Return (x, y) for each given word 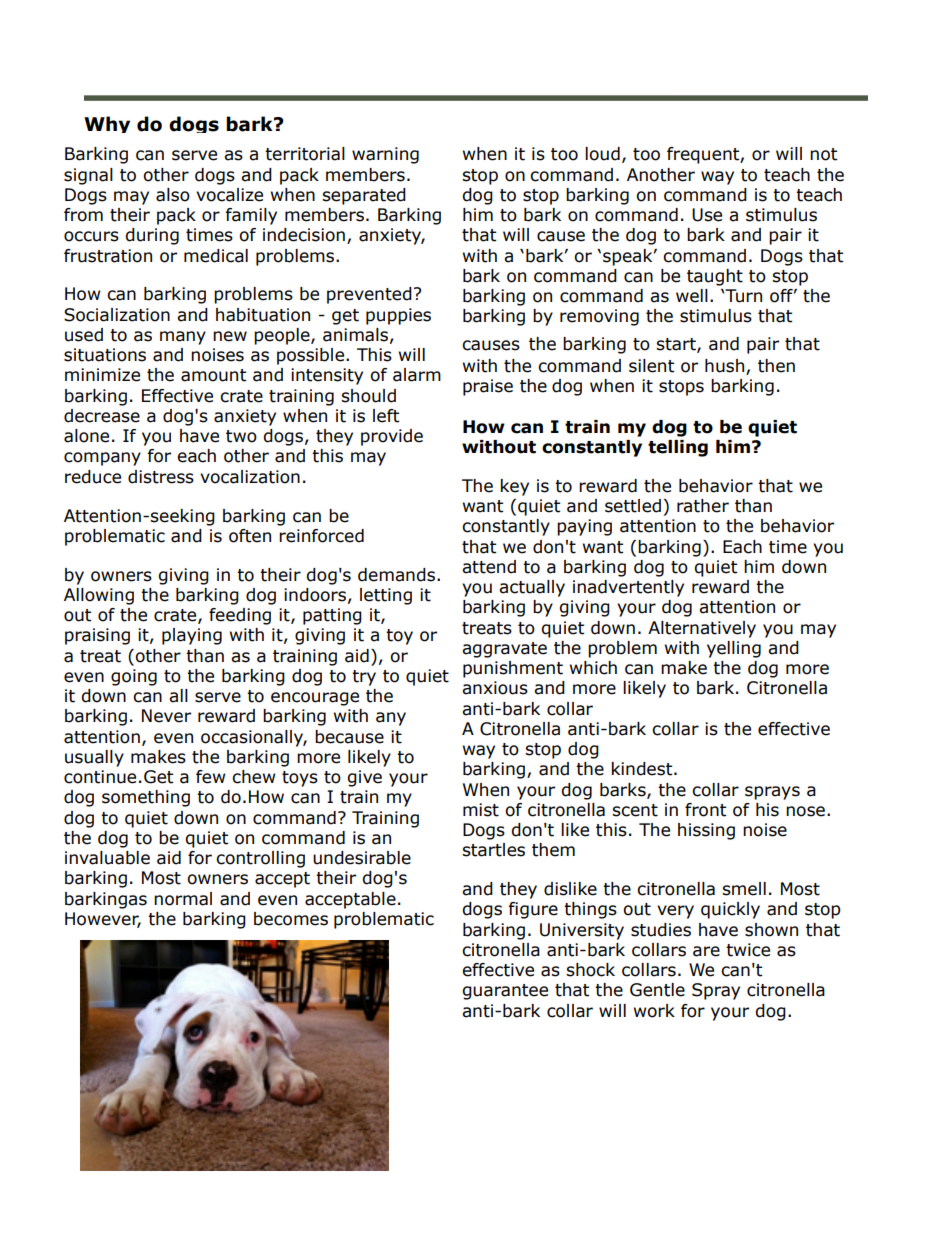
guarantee (505, 992)
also (173, 195)
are (706, 951)
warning (385, 155)
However (103, 919)
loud (602, 154)
